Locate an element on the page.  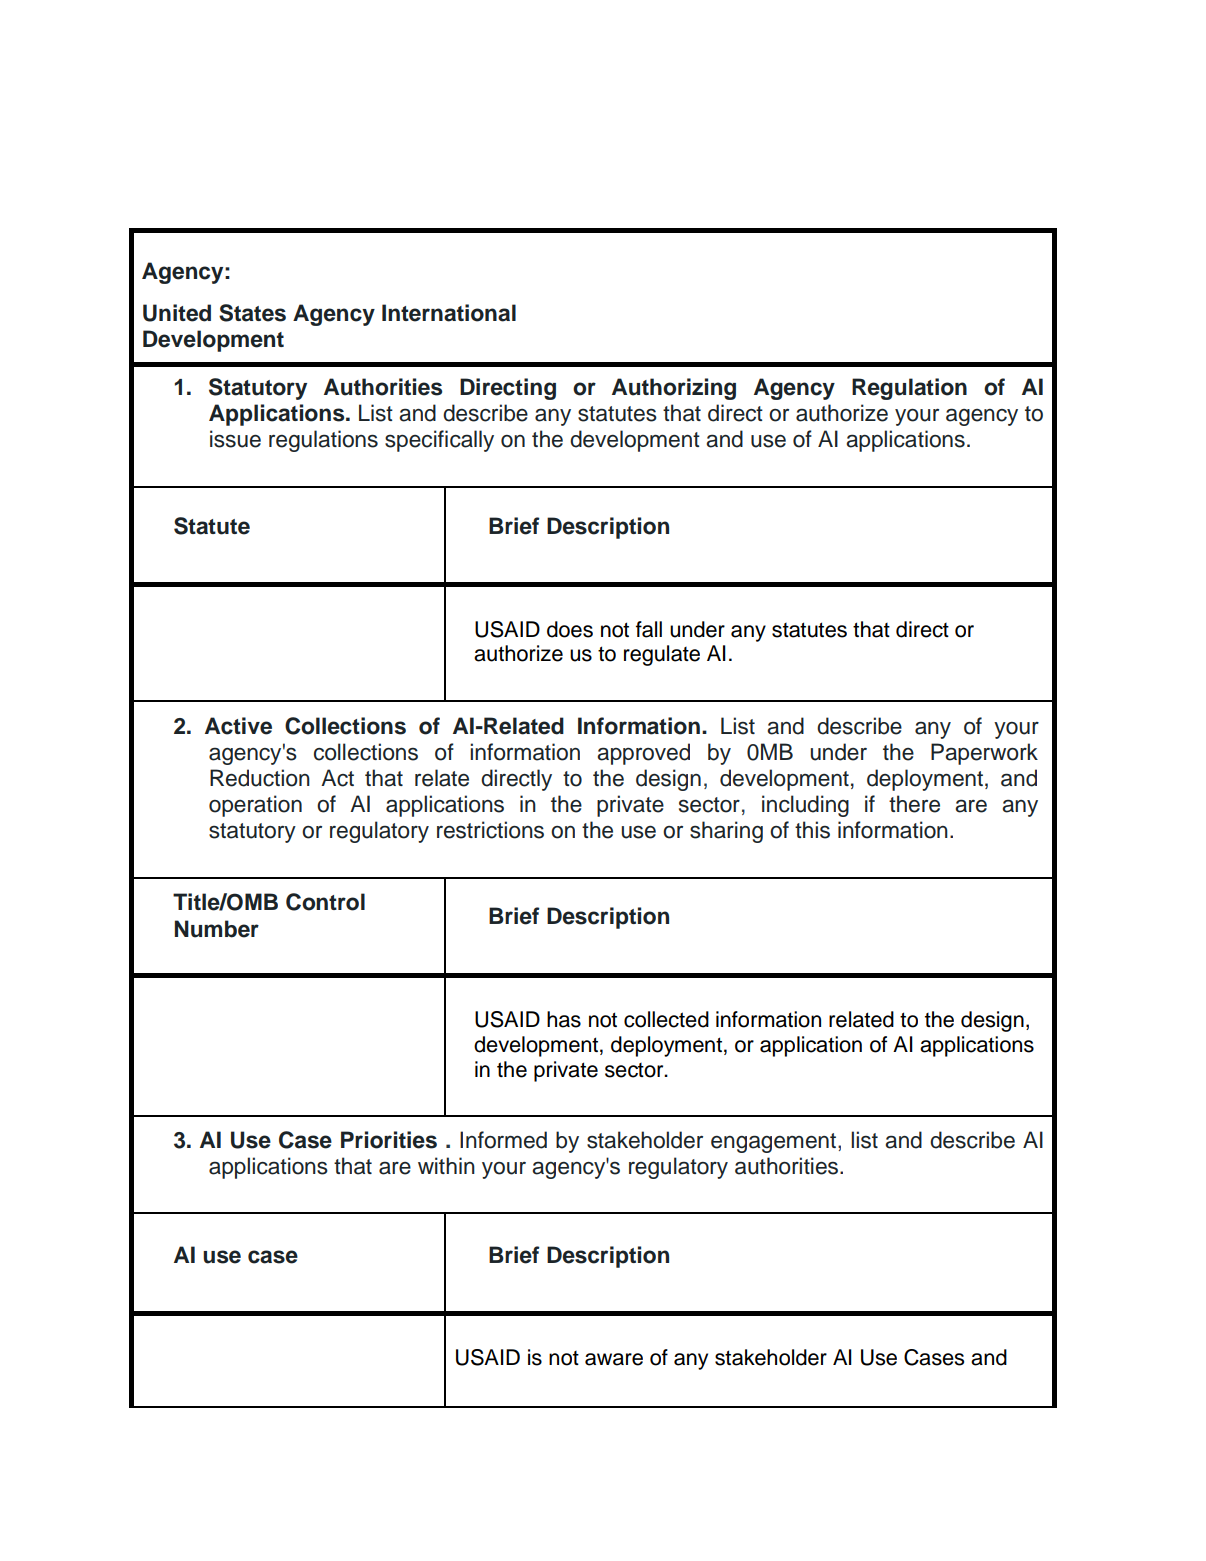
there is located at coordinates (914, 804).
